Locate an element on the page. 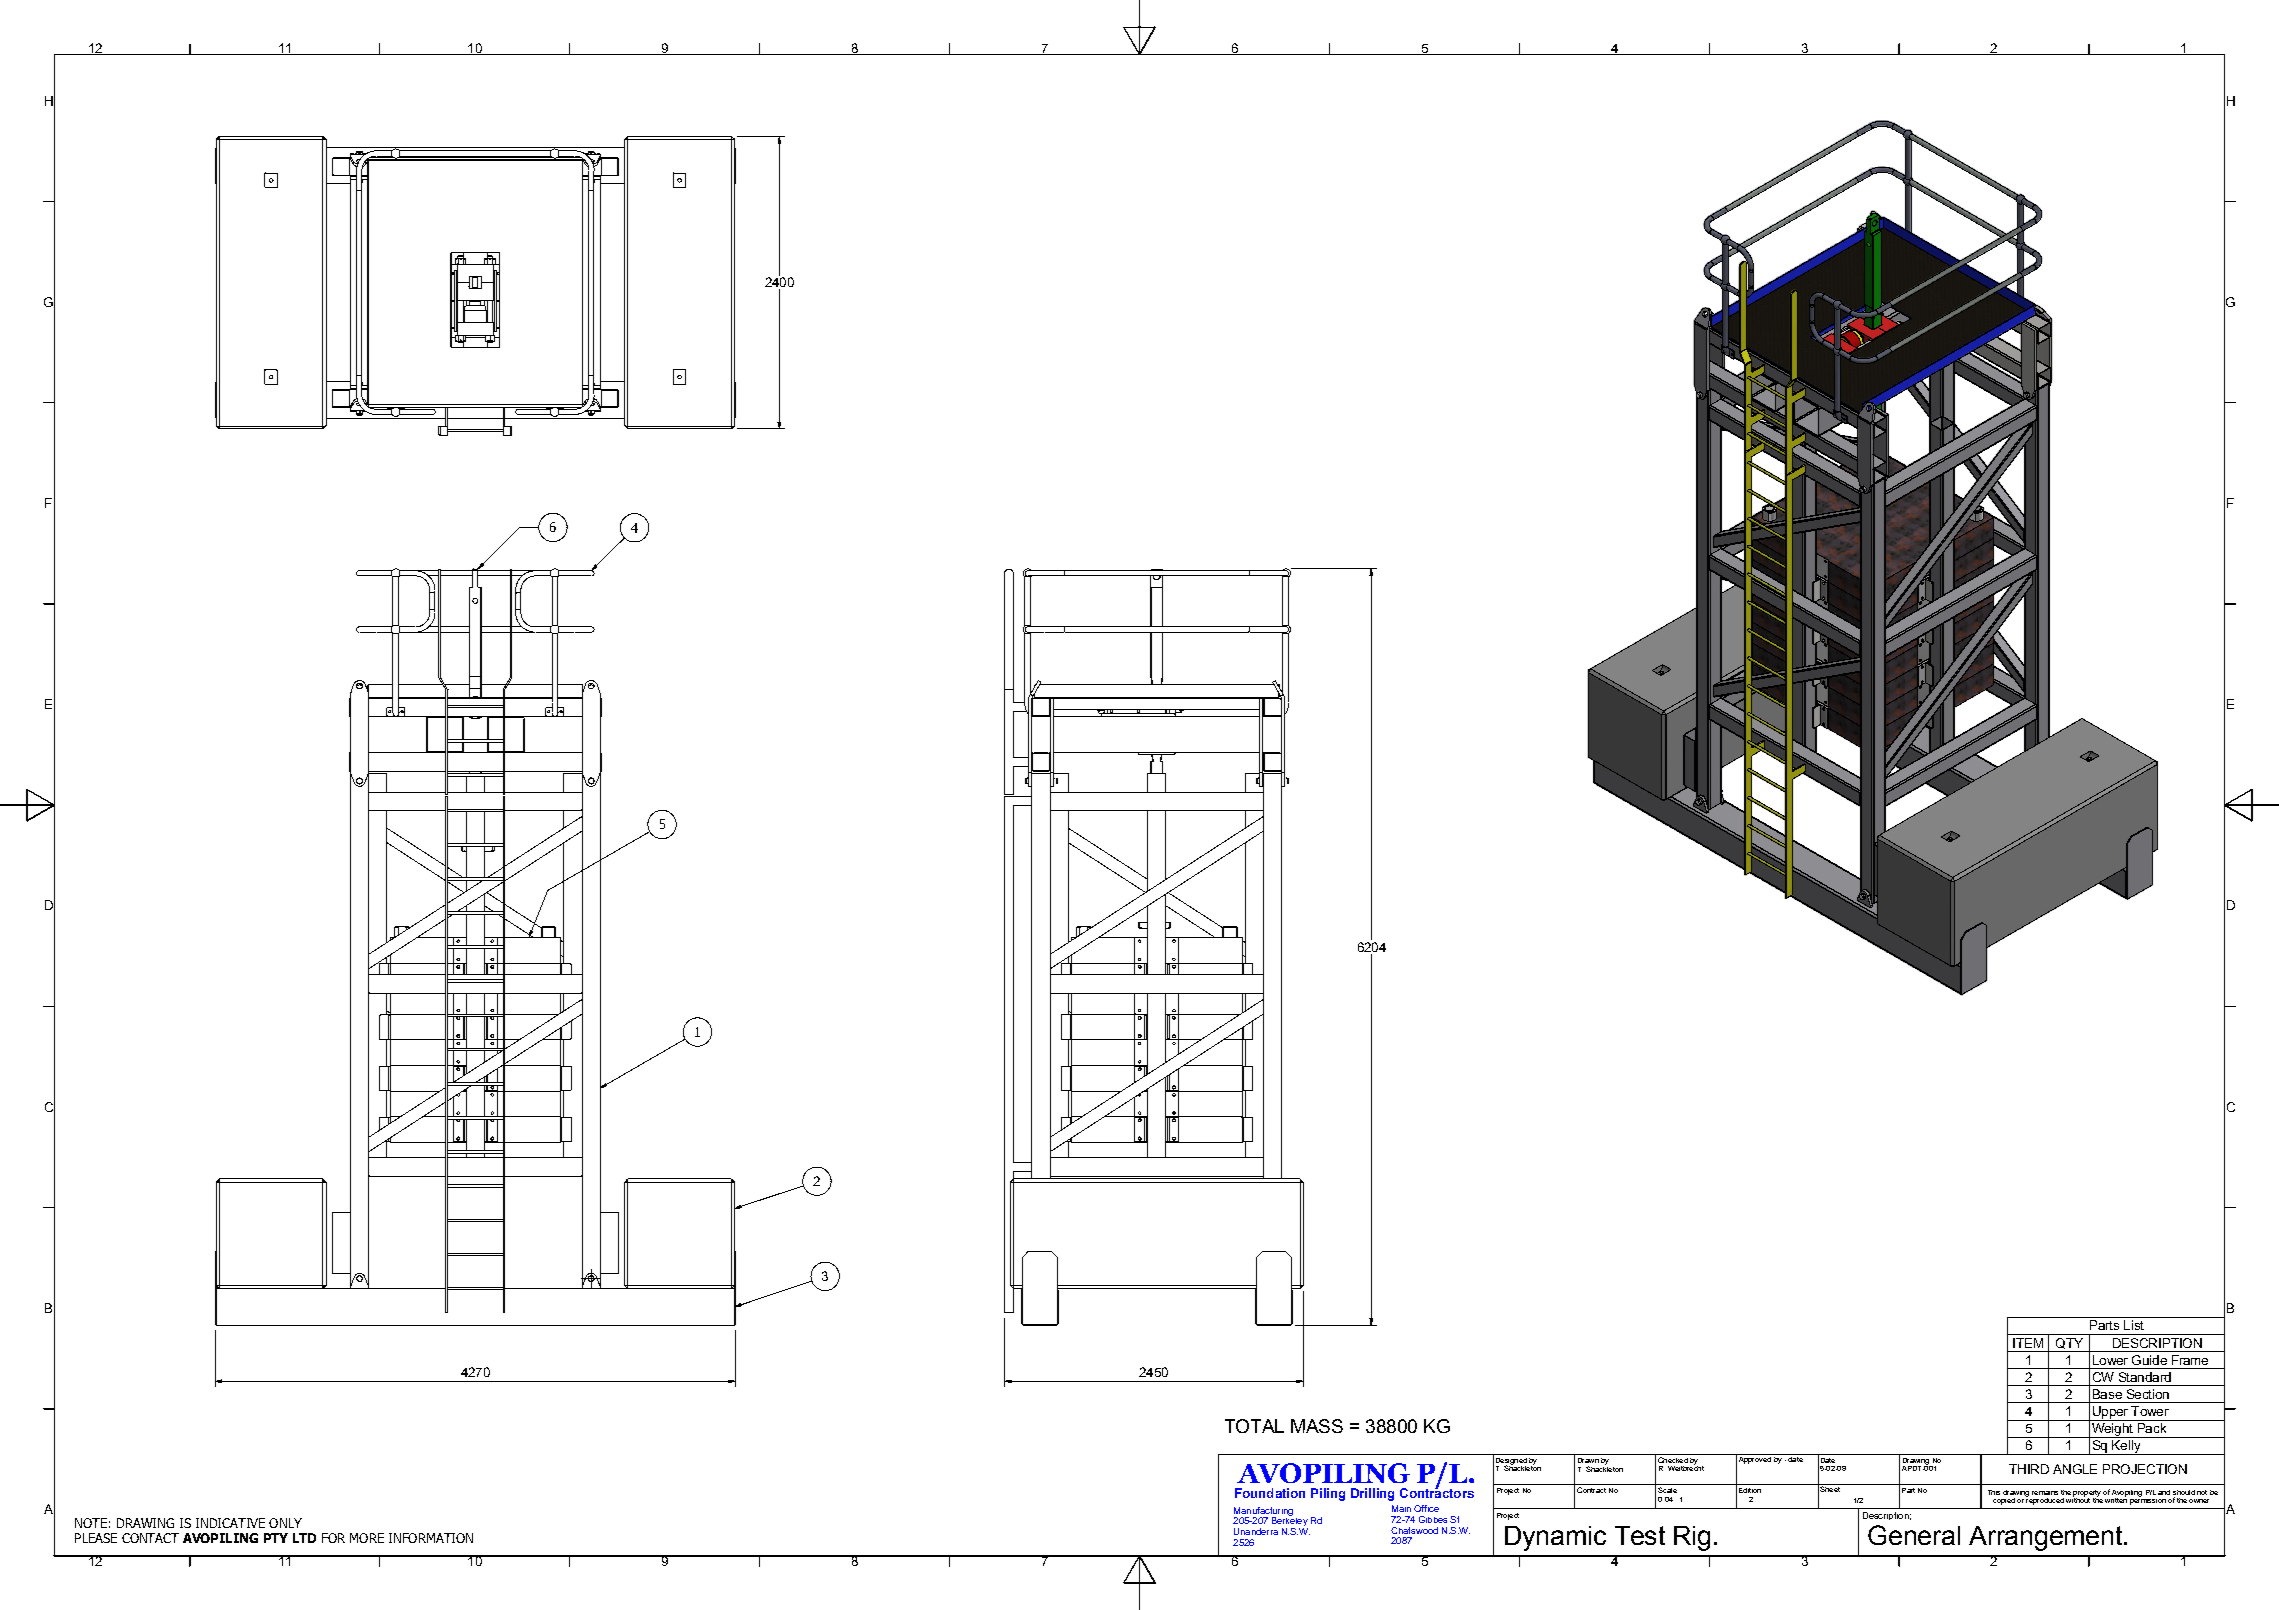  Upper is located at coordinates (2110, 1413).
